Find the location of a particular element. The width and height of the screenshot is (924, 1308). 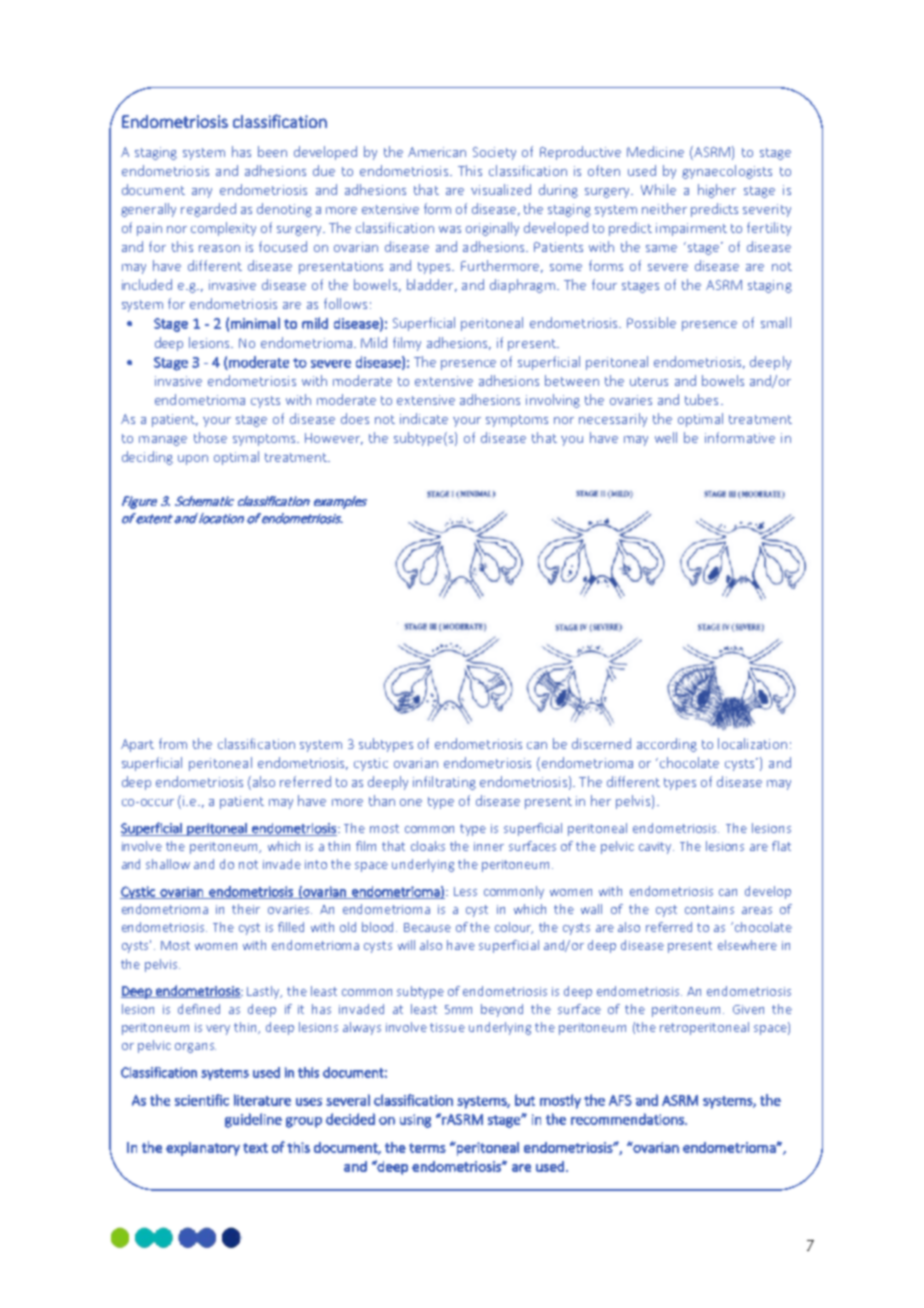

shallow is located at coordinates (168, 864).
